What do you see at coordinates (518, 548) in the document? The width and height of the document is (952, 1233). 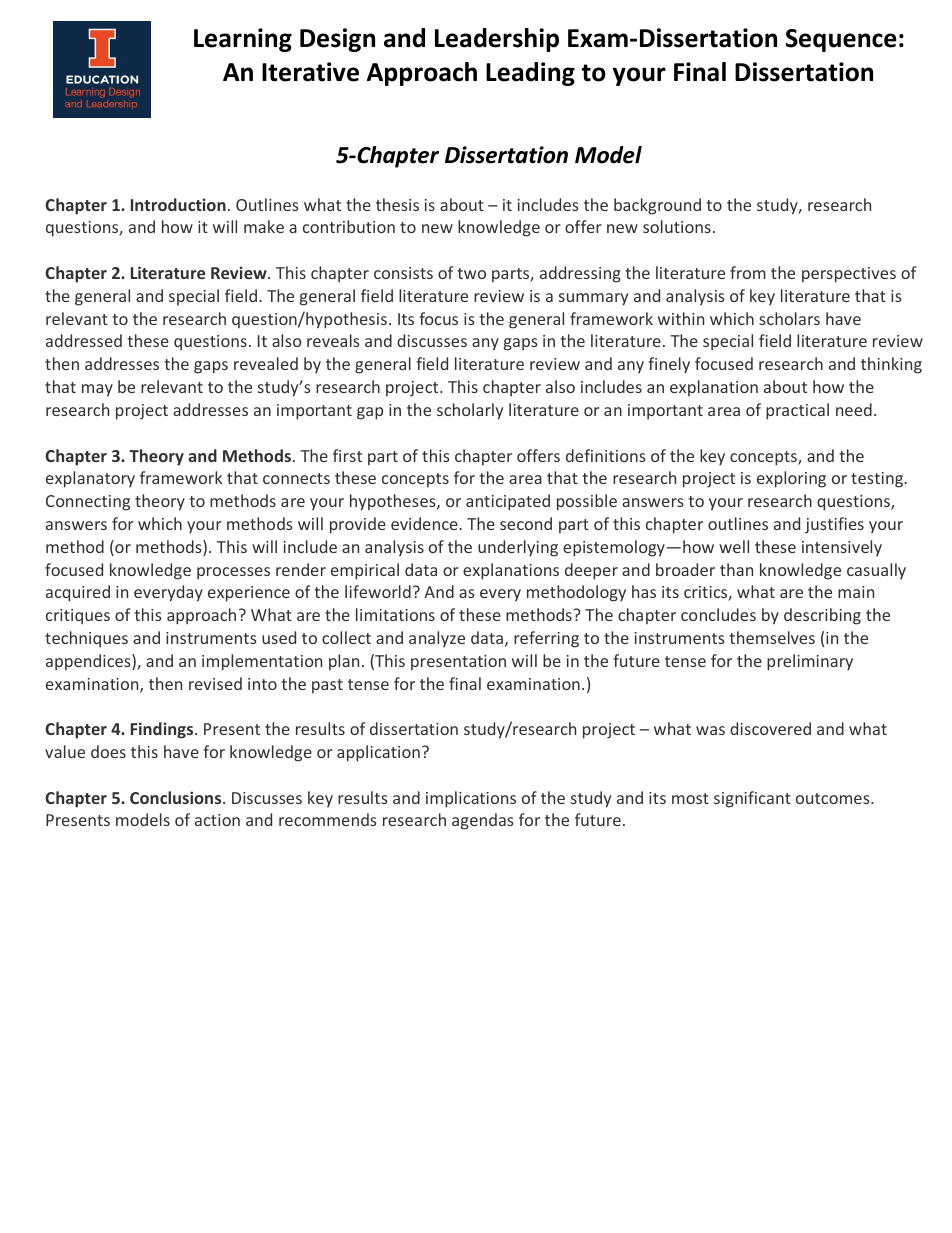 I see `underlying` at bounding box center [518, 548].
